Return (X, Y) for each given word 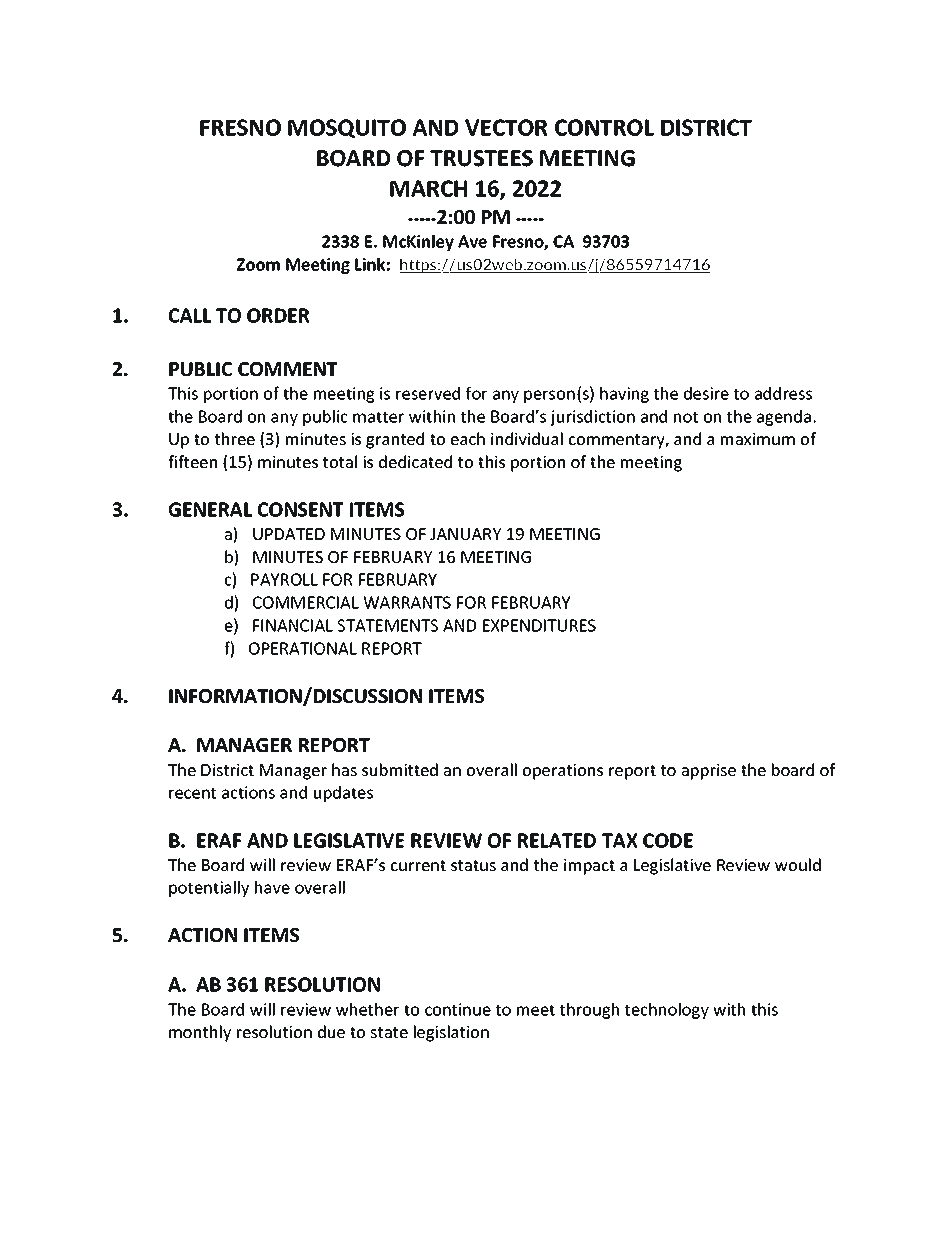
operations (563, 772)
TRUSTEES (481, 158)
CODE (668, 840)
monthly (200, 1033)
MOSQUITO (347, 129)
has (344, 769)
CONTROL (604, 127)
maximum (758, 439)
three (235, 438)
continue (458, 1009)
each (468, 438)
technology (667, 1011)
